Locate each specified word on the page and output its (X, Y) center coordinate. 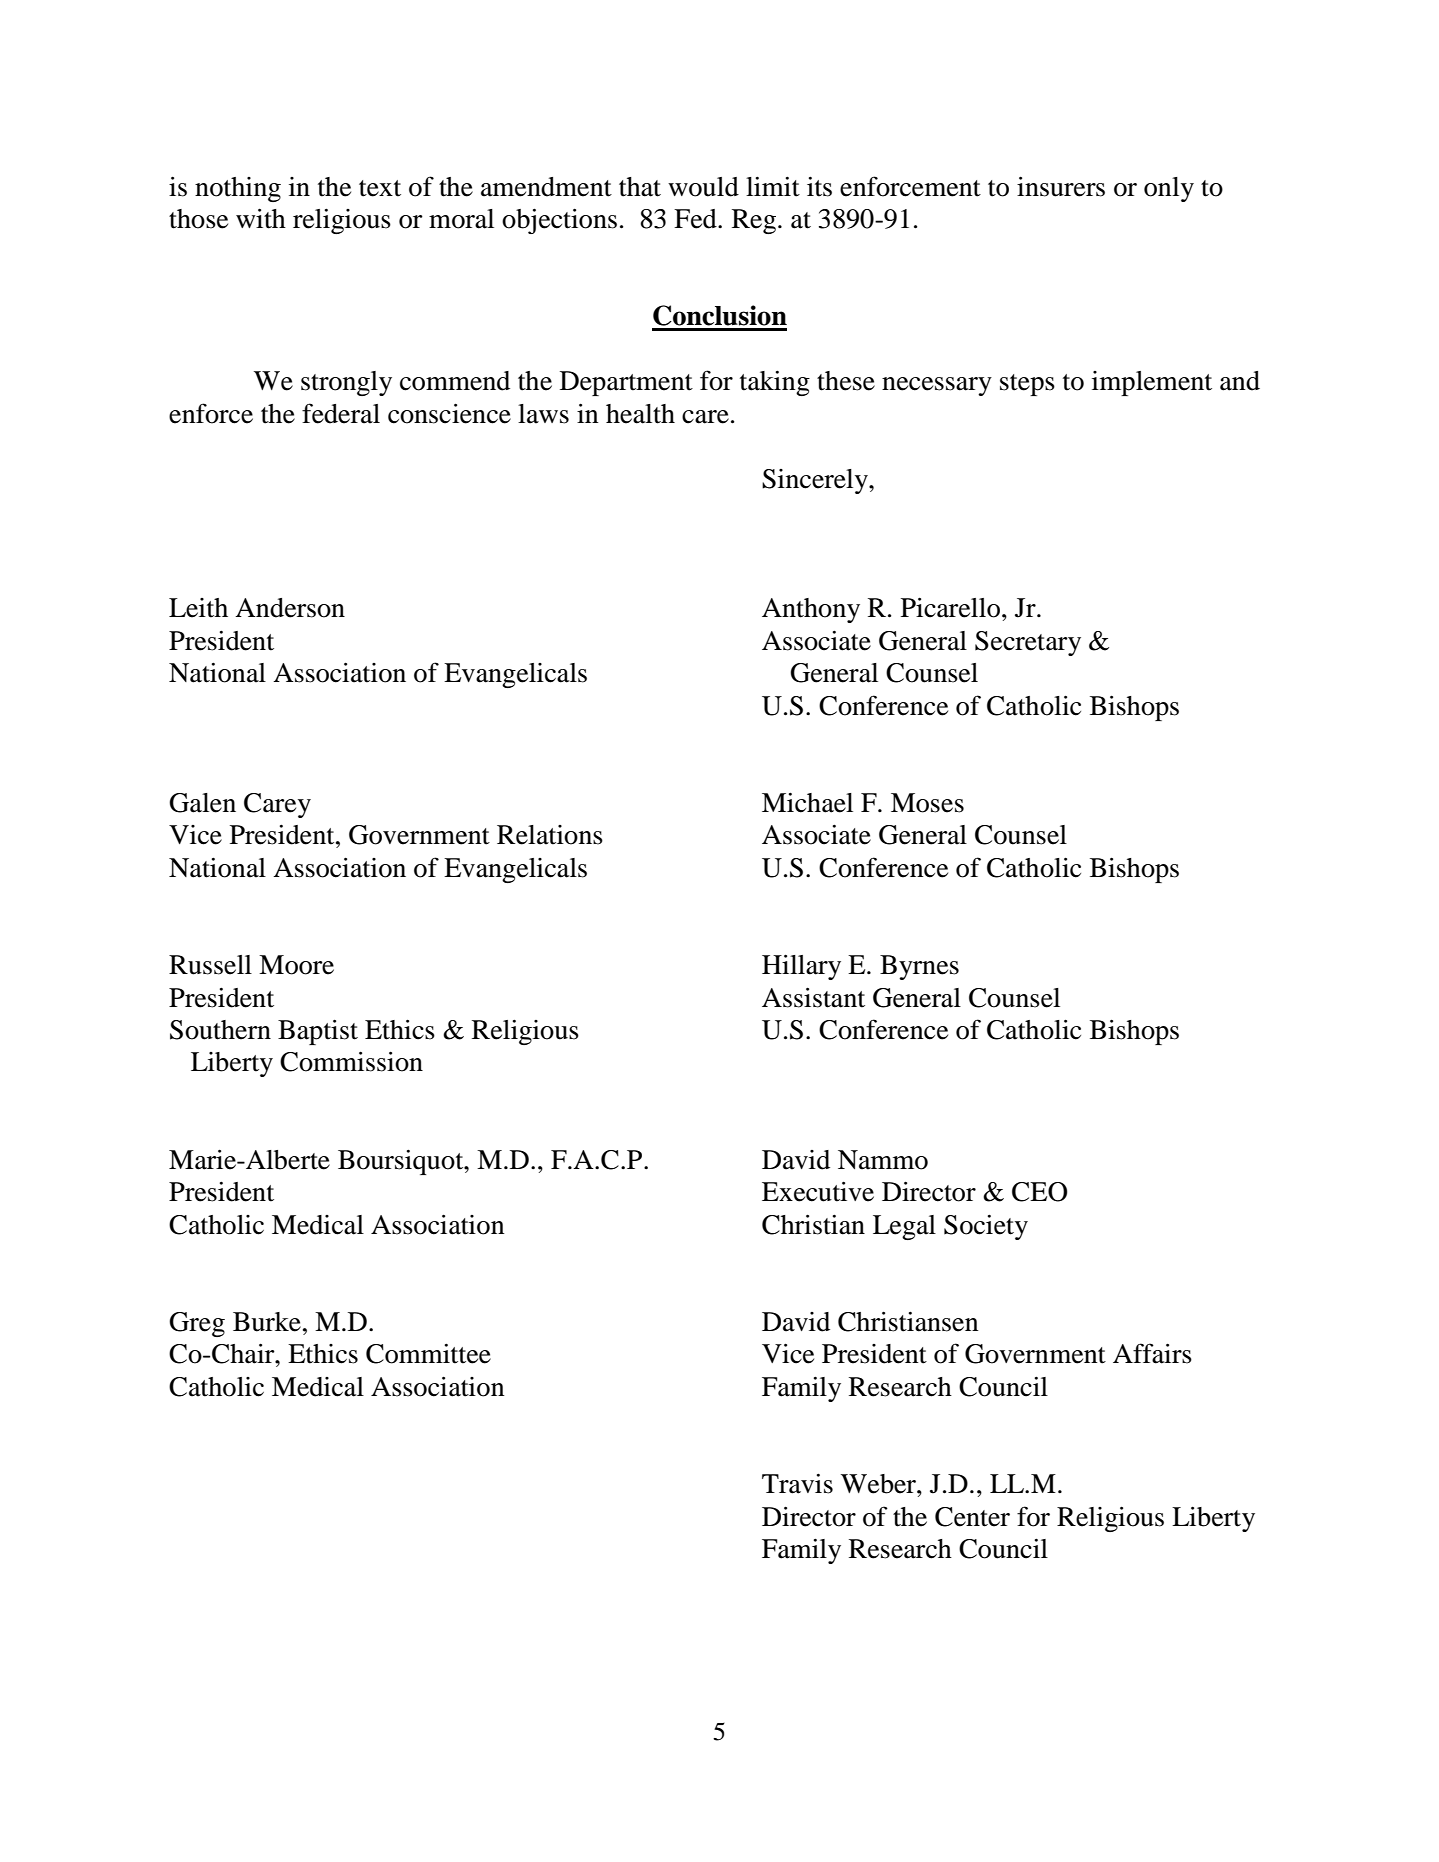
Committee (428, 1353)
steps (1027, 385)
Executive (818, 1191)
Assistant (813, 997)
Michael (807, 802)
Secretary (1028, 643)
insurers (1061, 186)
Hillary (801, 967)
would (703, 187)
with (261, 218)
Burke (267, 1322)
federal (341, 413)
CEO (1039, 1192)
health (640, 414)
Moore (296, 965)
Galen (202, 803)
